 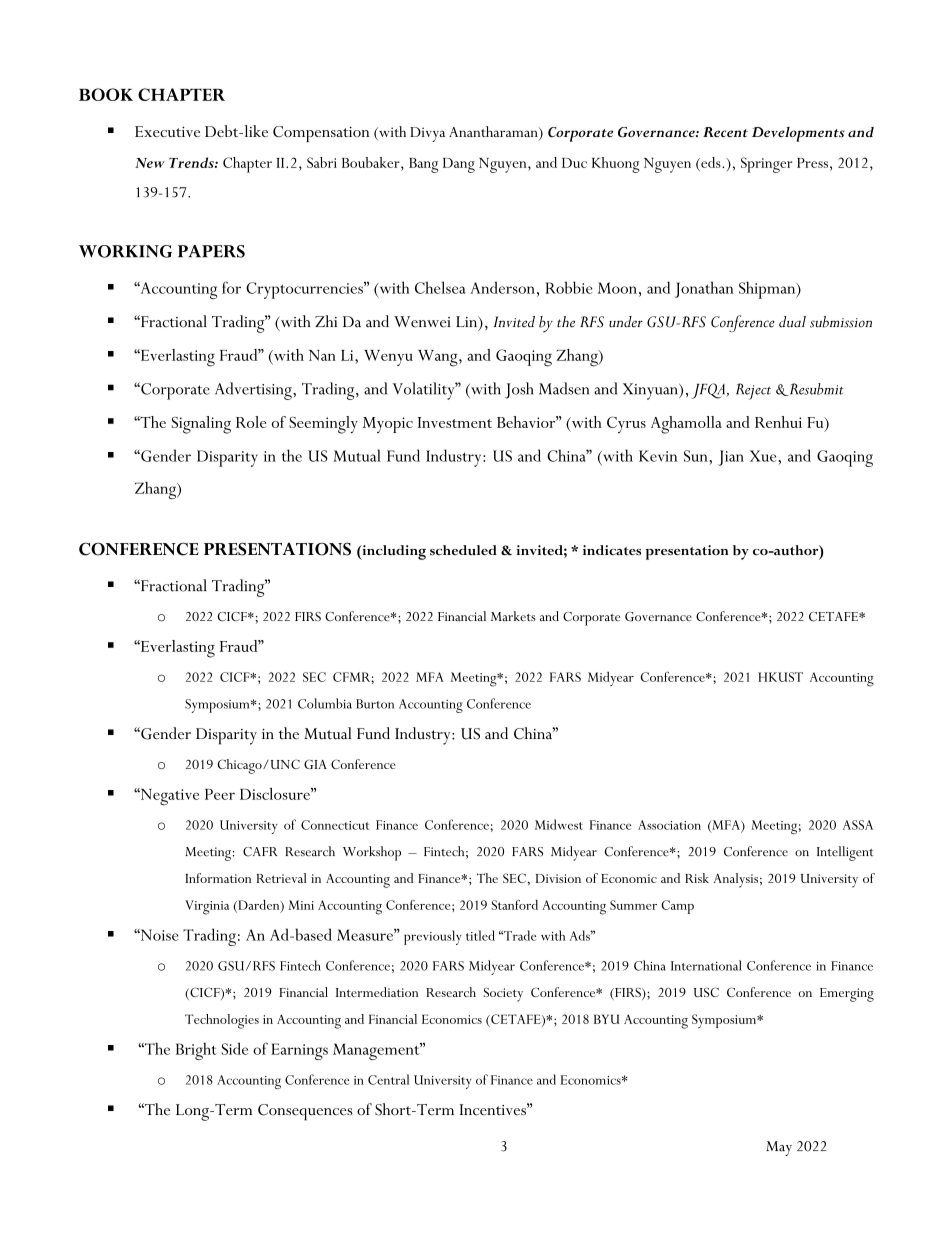 I want to click on Virginia, so click(x=207, y=907).
